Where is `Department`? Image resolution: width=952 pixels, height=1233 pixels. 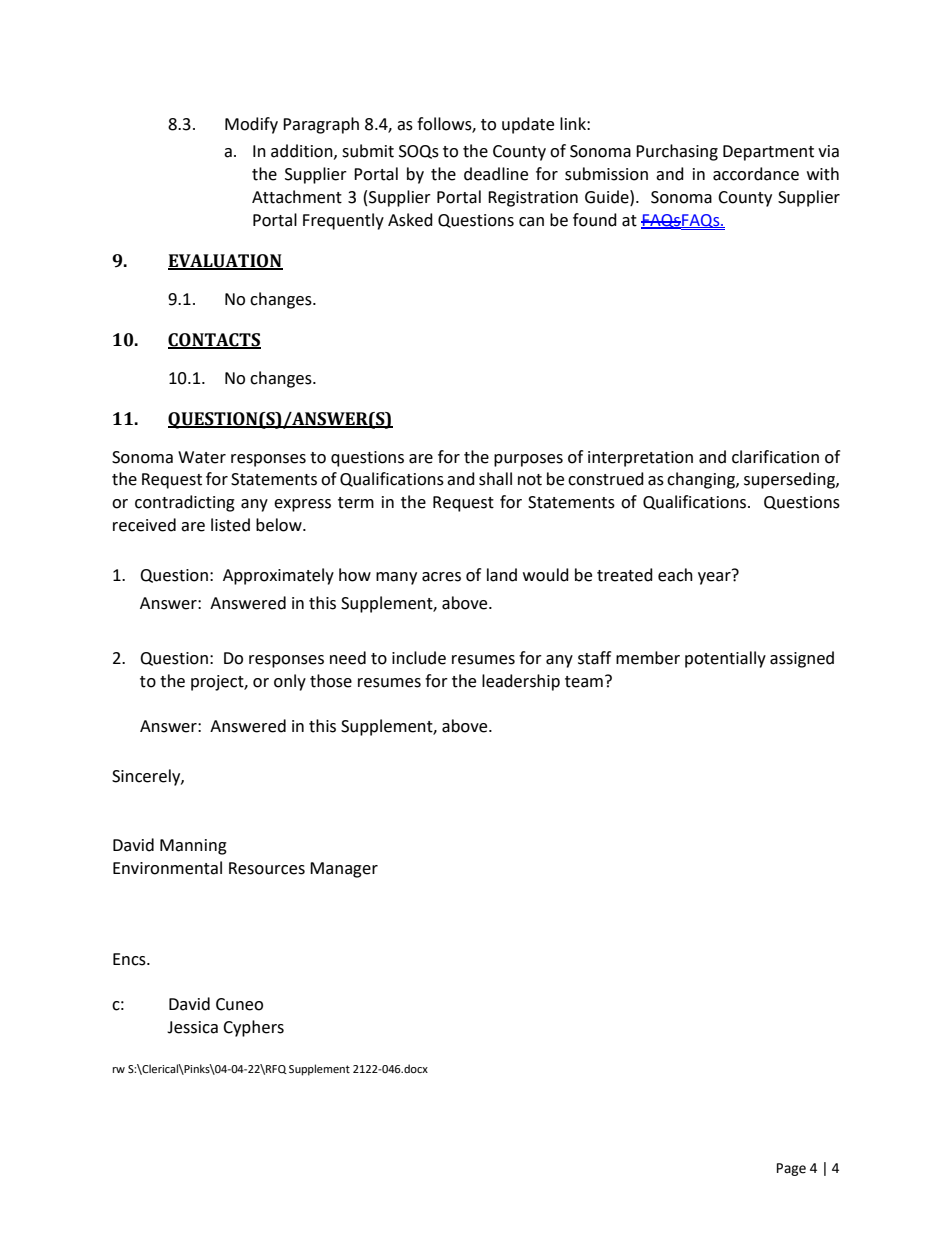 Department is located at coordinates (768, 153).
